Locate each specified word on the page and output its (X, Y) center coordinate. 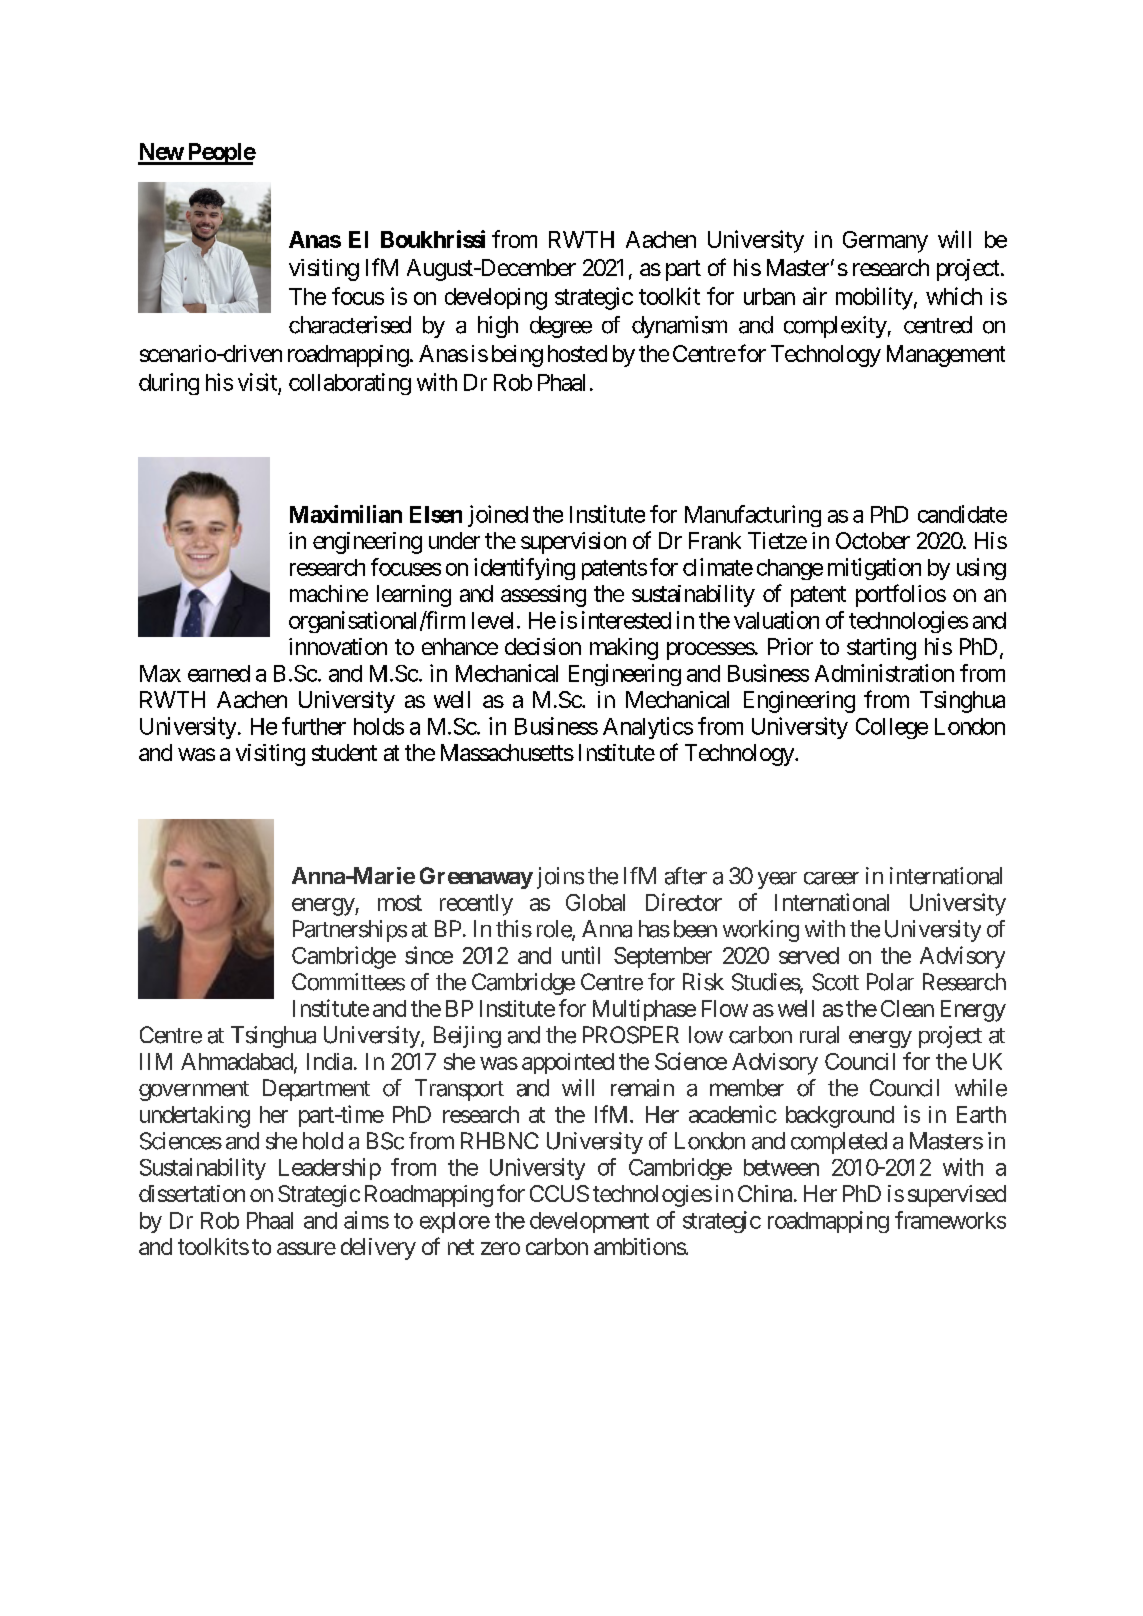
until (581, 955)
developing (496, 299)
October (873, 540)
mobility (874, 298)
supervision (573, 543)
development (589, 1222)
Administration (884, 673)
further (314, 726)
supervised (957, 1196)
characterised (350, 325)
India (329, 1061)
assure (306, 1248)
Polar (890, 982)
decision (543, 646)
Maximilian (346, 514)
